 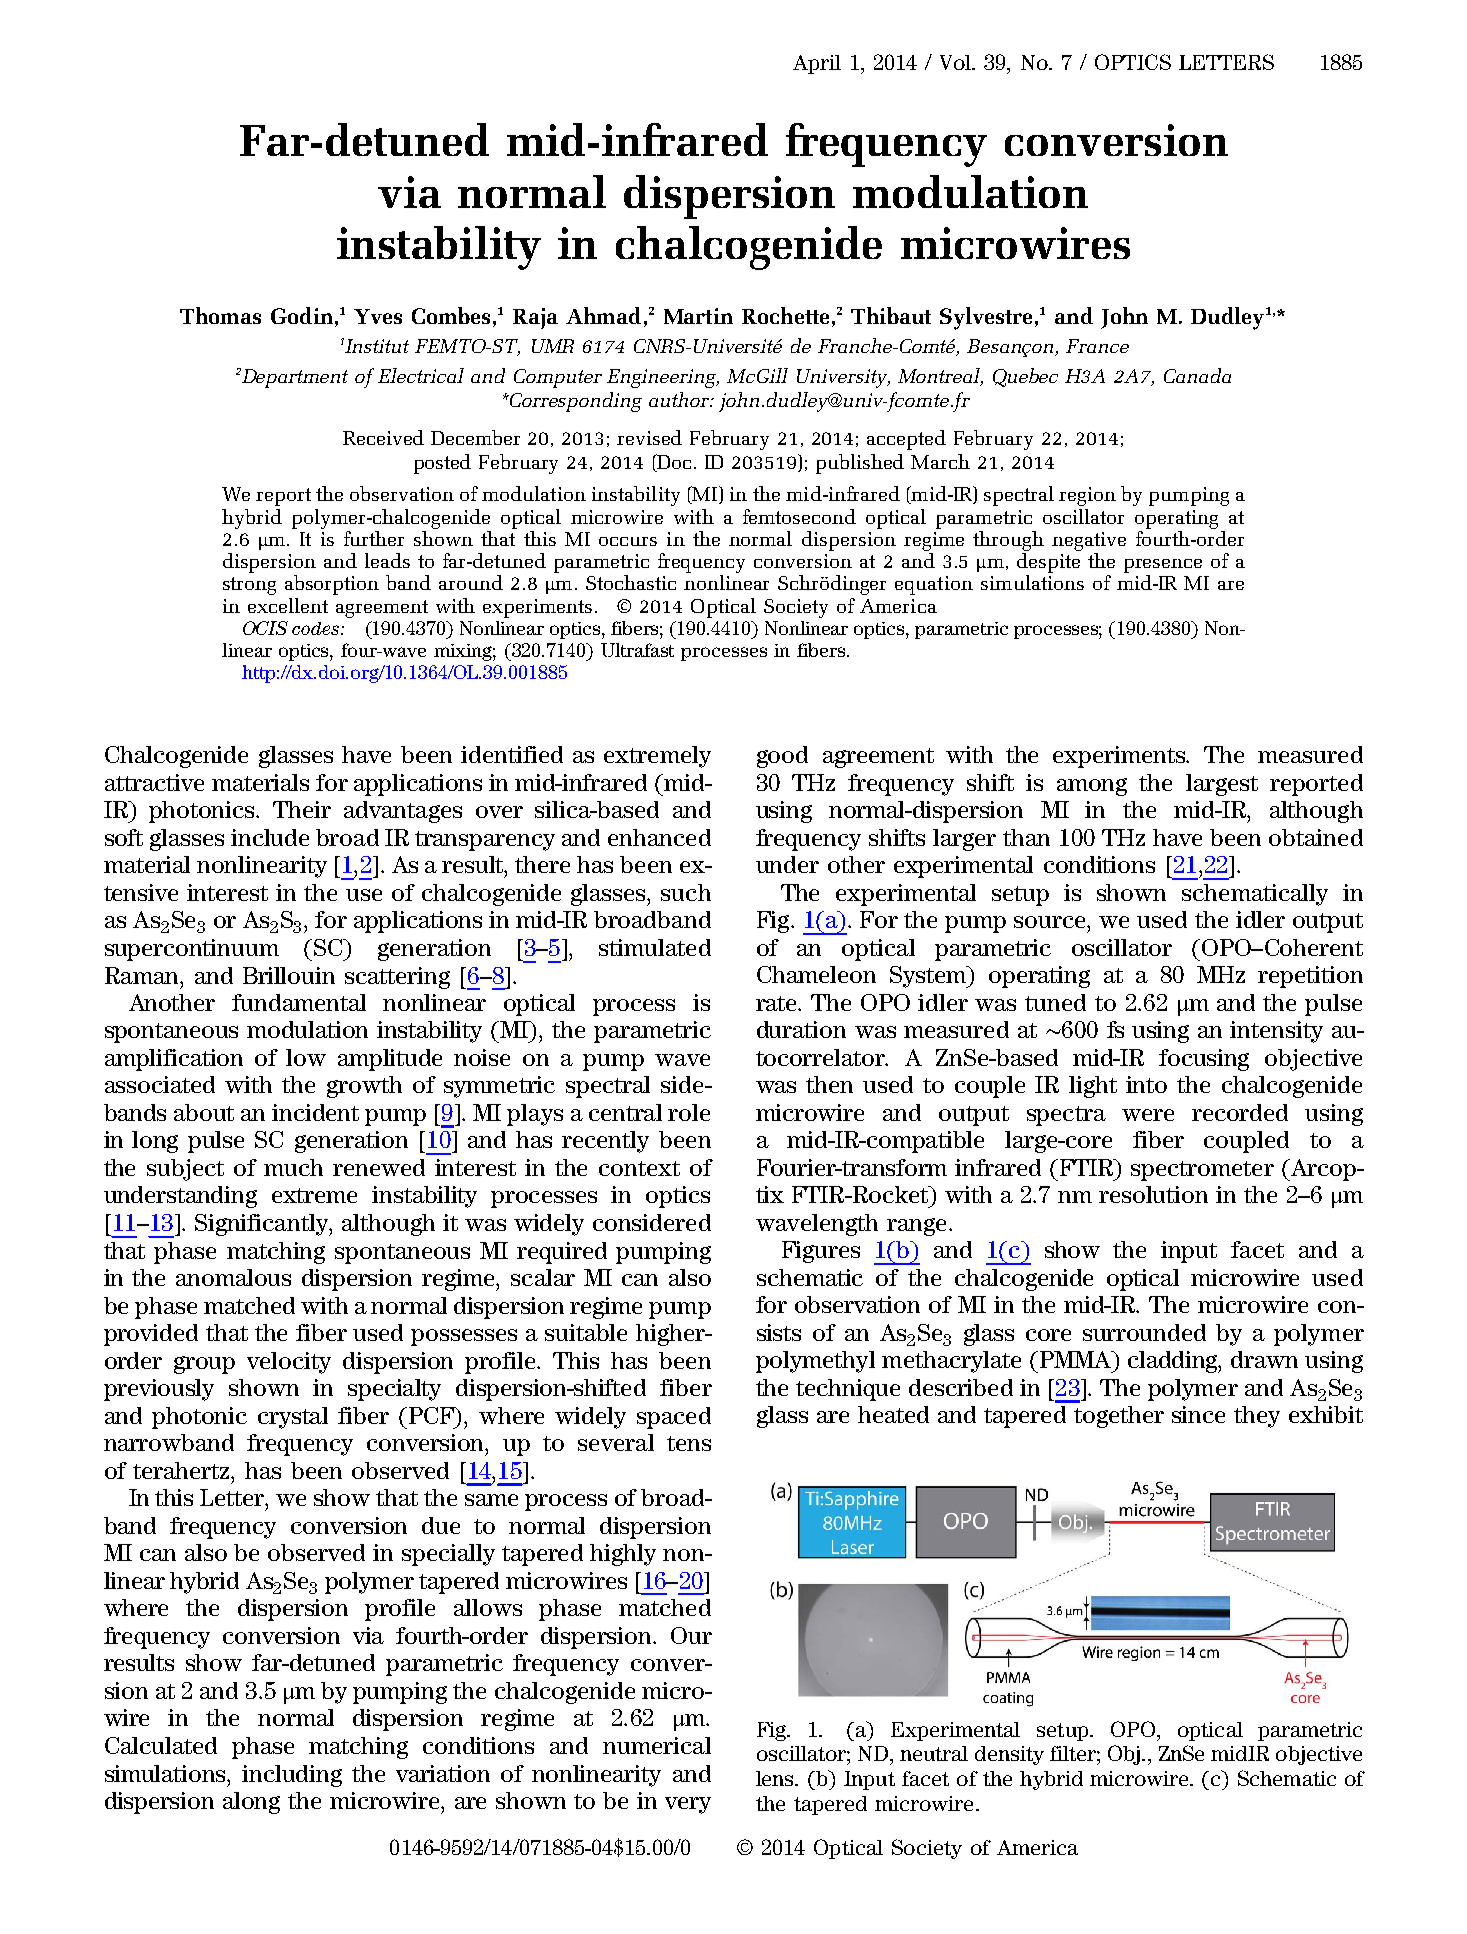 I want to click on strong, so click(x=249, y=586).
